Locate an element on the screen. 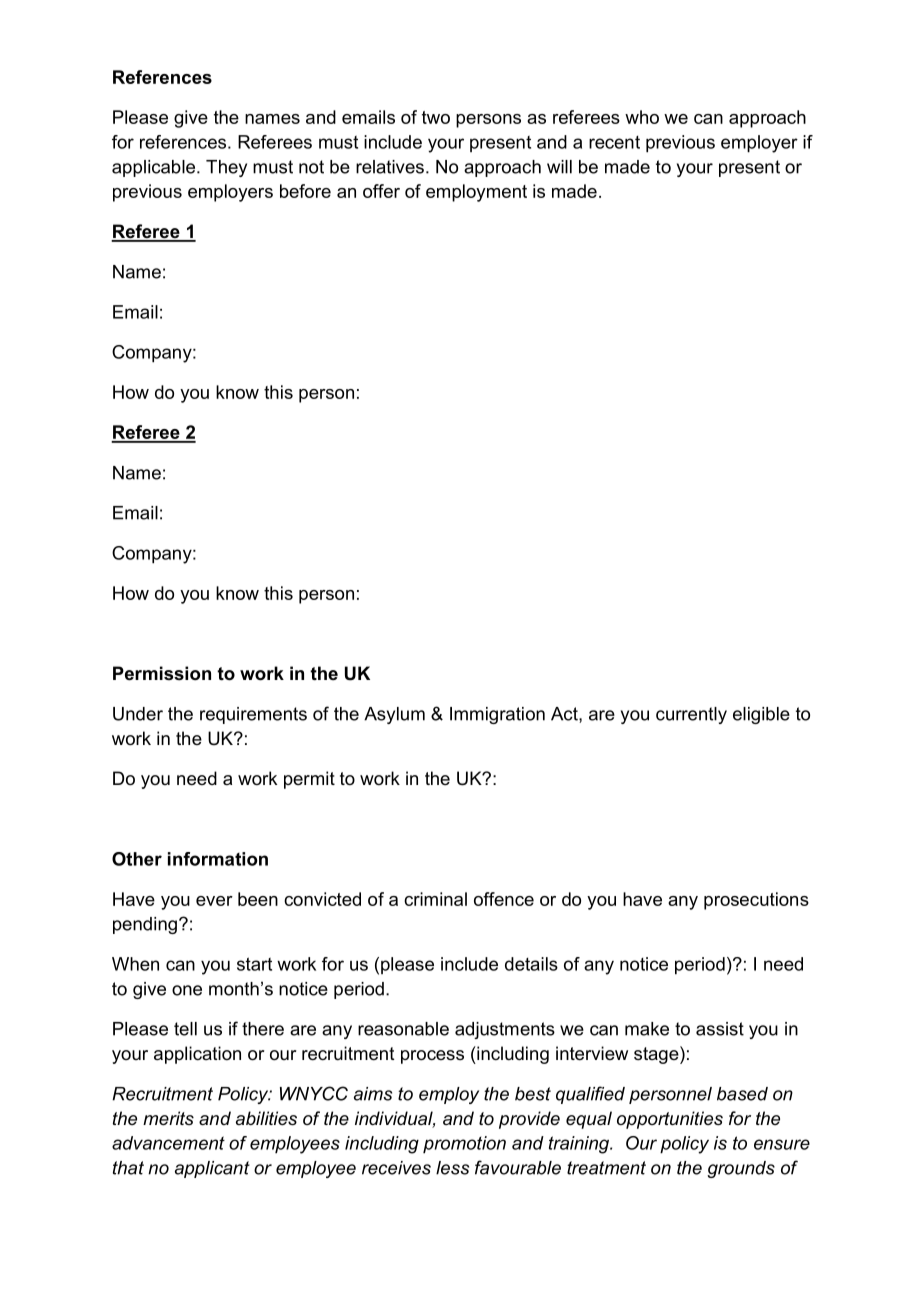  They is located at coordinates (226, 168).
